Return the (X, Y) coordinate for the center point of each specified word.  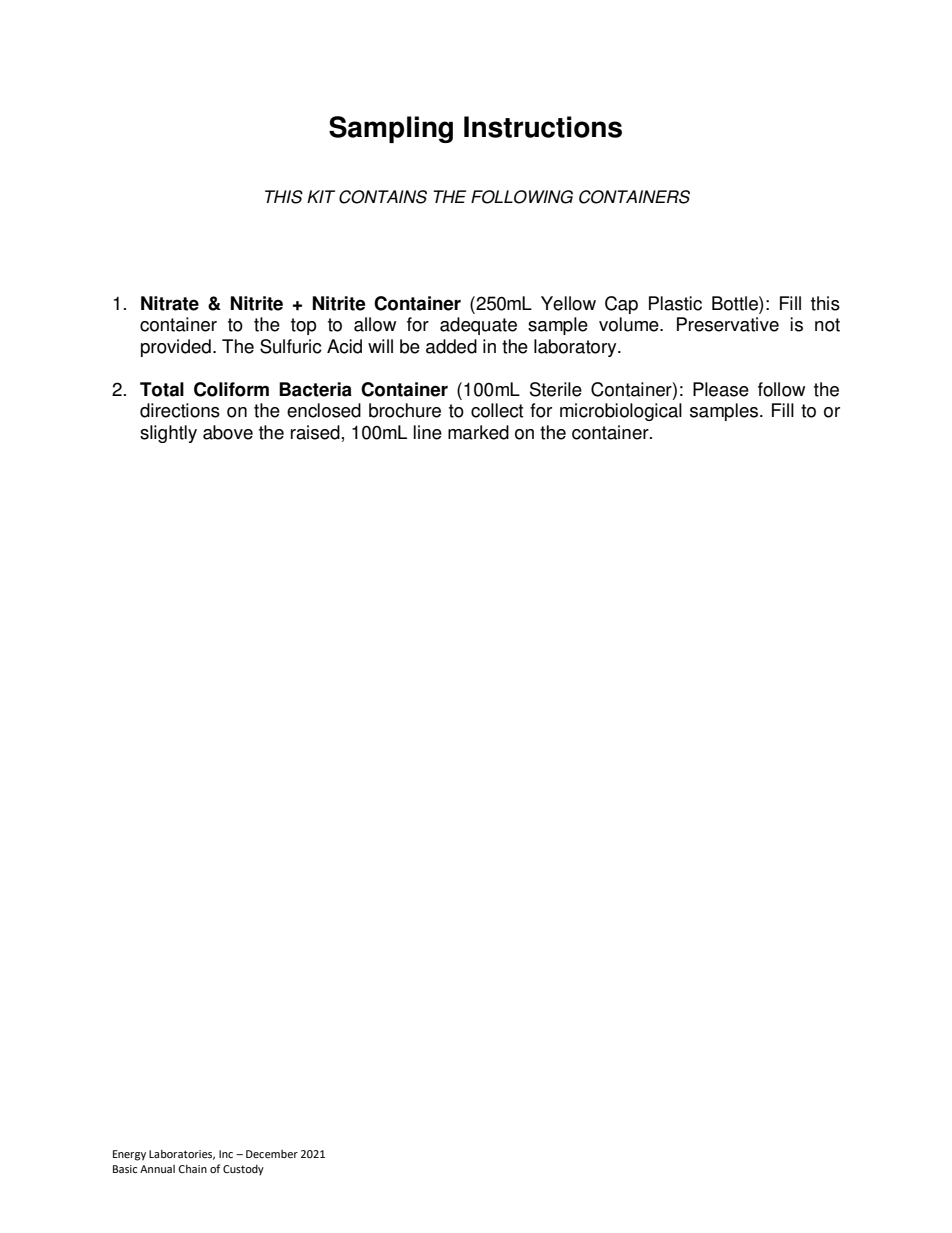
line (428, 432)
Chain (192, 1168)
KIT (321, 196)
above (228, 432)
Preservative (728, 324)
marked (478, 432)
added (451, 346)
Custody (243, 1170)
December (272, 1154)
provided (176, 348)
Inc (226, 1154)
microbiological (621, 412)
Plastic (675, 303)
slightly (168, 434)
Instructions (543, 127)
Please (721, 389)
